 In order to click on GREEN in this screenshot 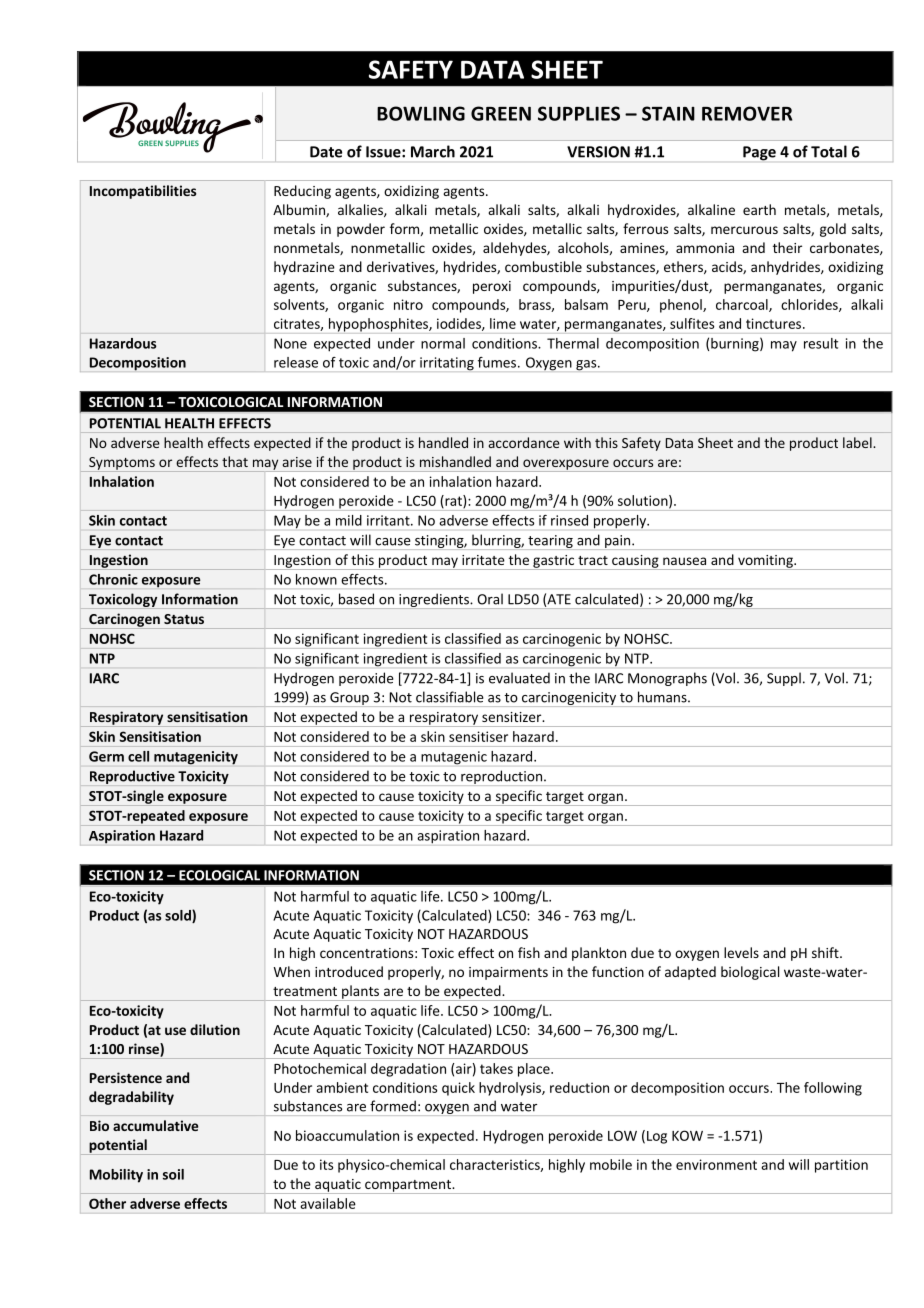, I will do `click(501, 113)`.
